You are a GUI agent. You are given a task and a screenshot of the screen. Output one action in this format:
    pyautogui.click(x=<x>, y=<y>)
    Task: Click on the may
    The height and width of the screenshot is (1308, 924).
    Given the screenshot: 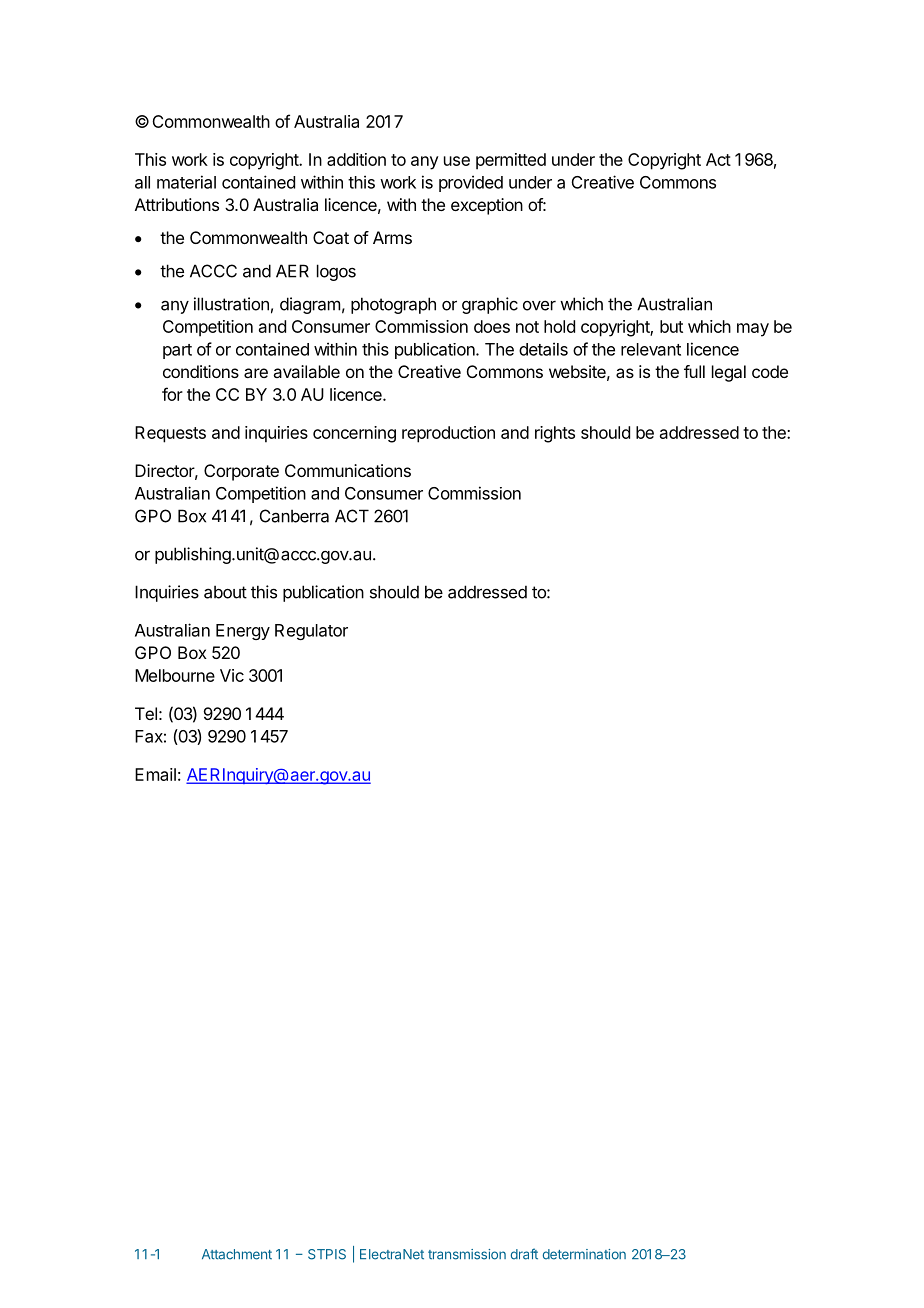 What is the action you would take?
    pyautogui.click(x=753, y=330)
